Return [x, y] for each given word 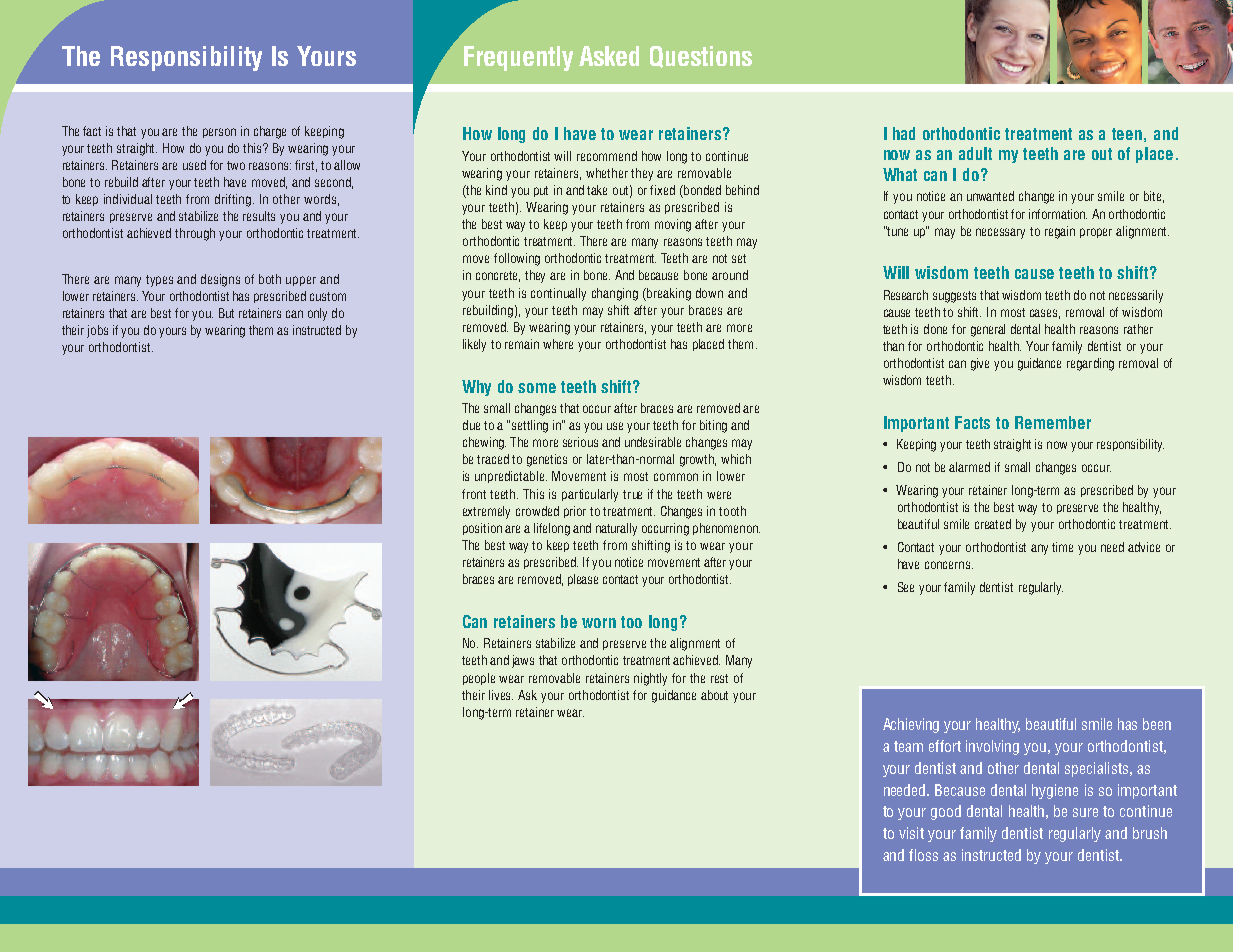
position [482, 529]
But [226, 313]
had [904, 133]
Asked [609, 56]
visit [911, 833]
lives [501, 695]
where [558, 344]
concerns [949, 565]
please [583, 580]
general [988, 330]
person [219, 133]
